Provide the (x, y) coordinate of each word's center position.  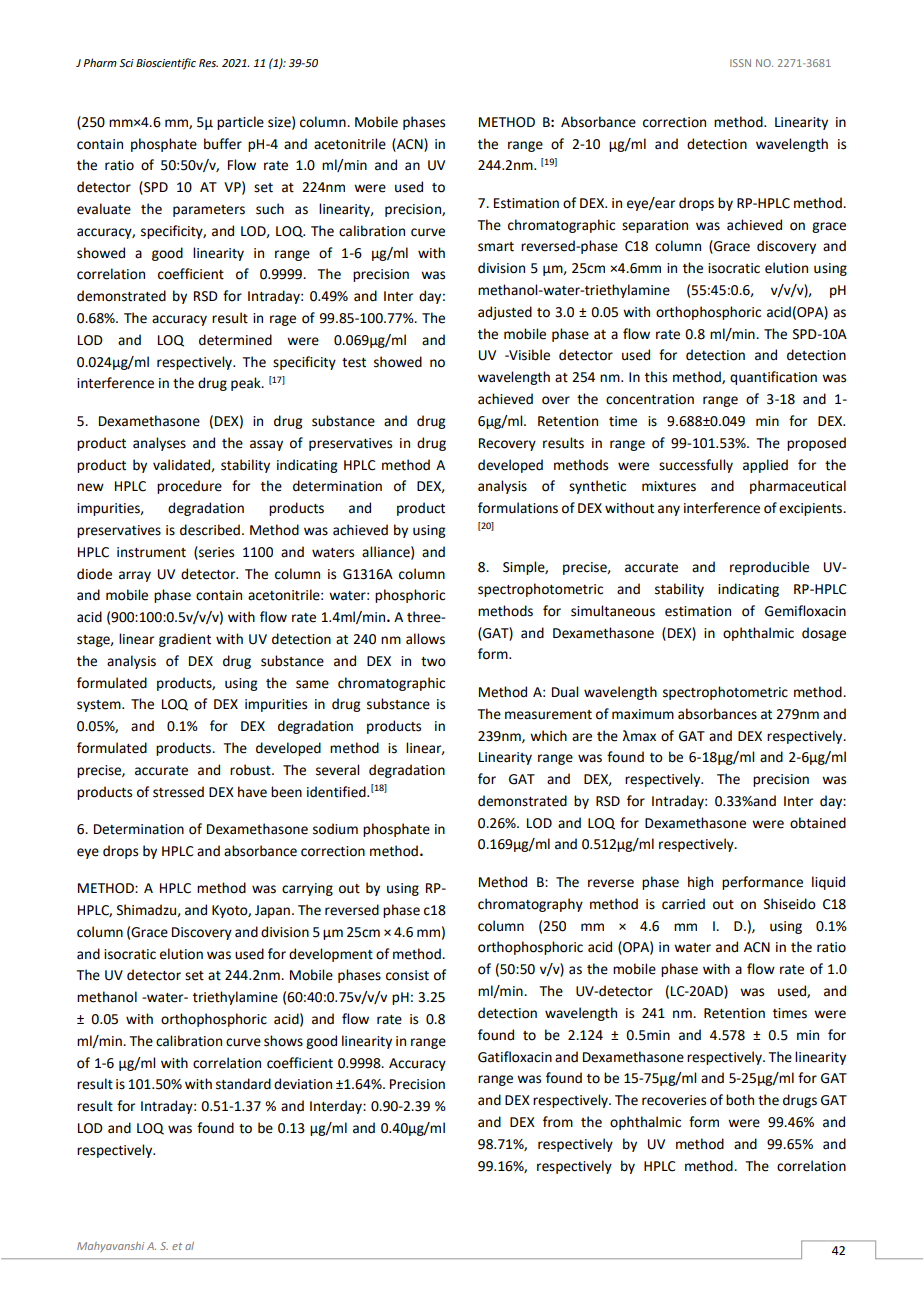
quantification (773, 378)
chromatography (530, 905)
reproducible (769, 568)
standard (243, 1084)
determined (235, 340)
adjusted (505, 313)
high (700, 883)
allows (425, 639)
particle (240, 123)
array (135, 576)
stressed (178, 792)
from (558, 1122)
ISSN (740, 63)
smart (496, 247)
